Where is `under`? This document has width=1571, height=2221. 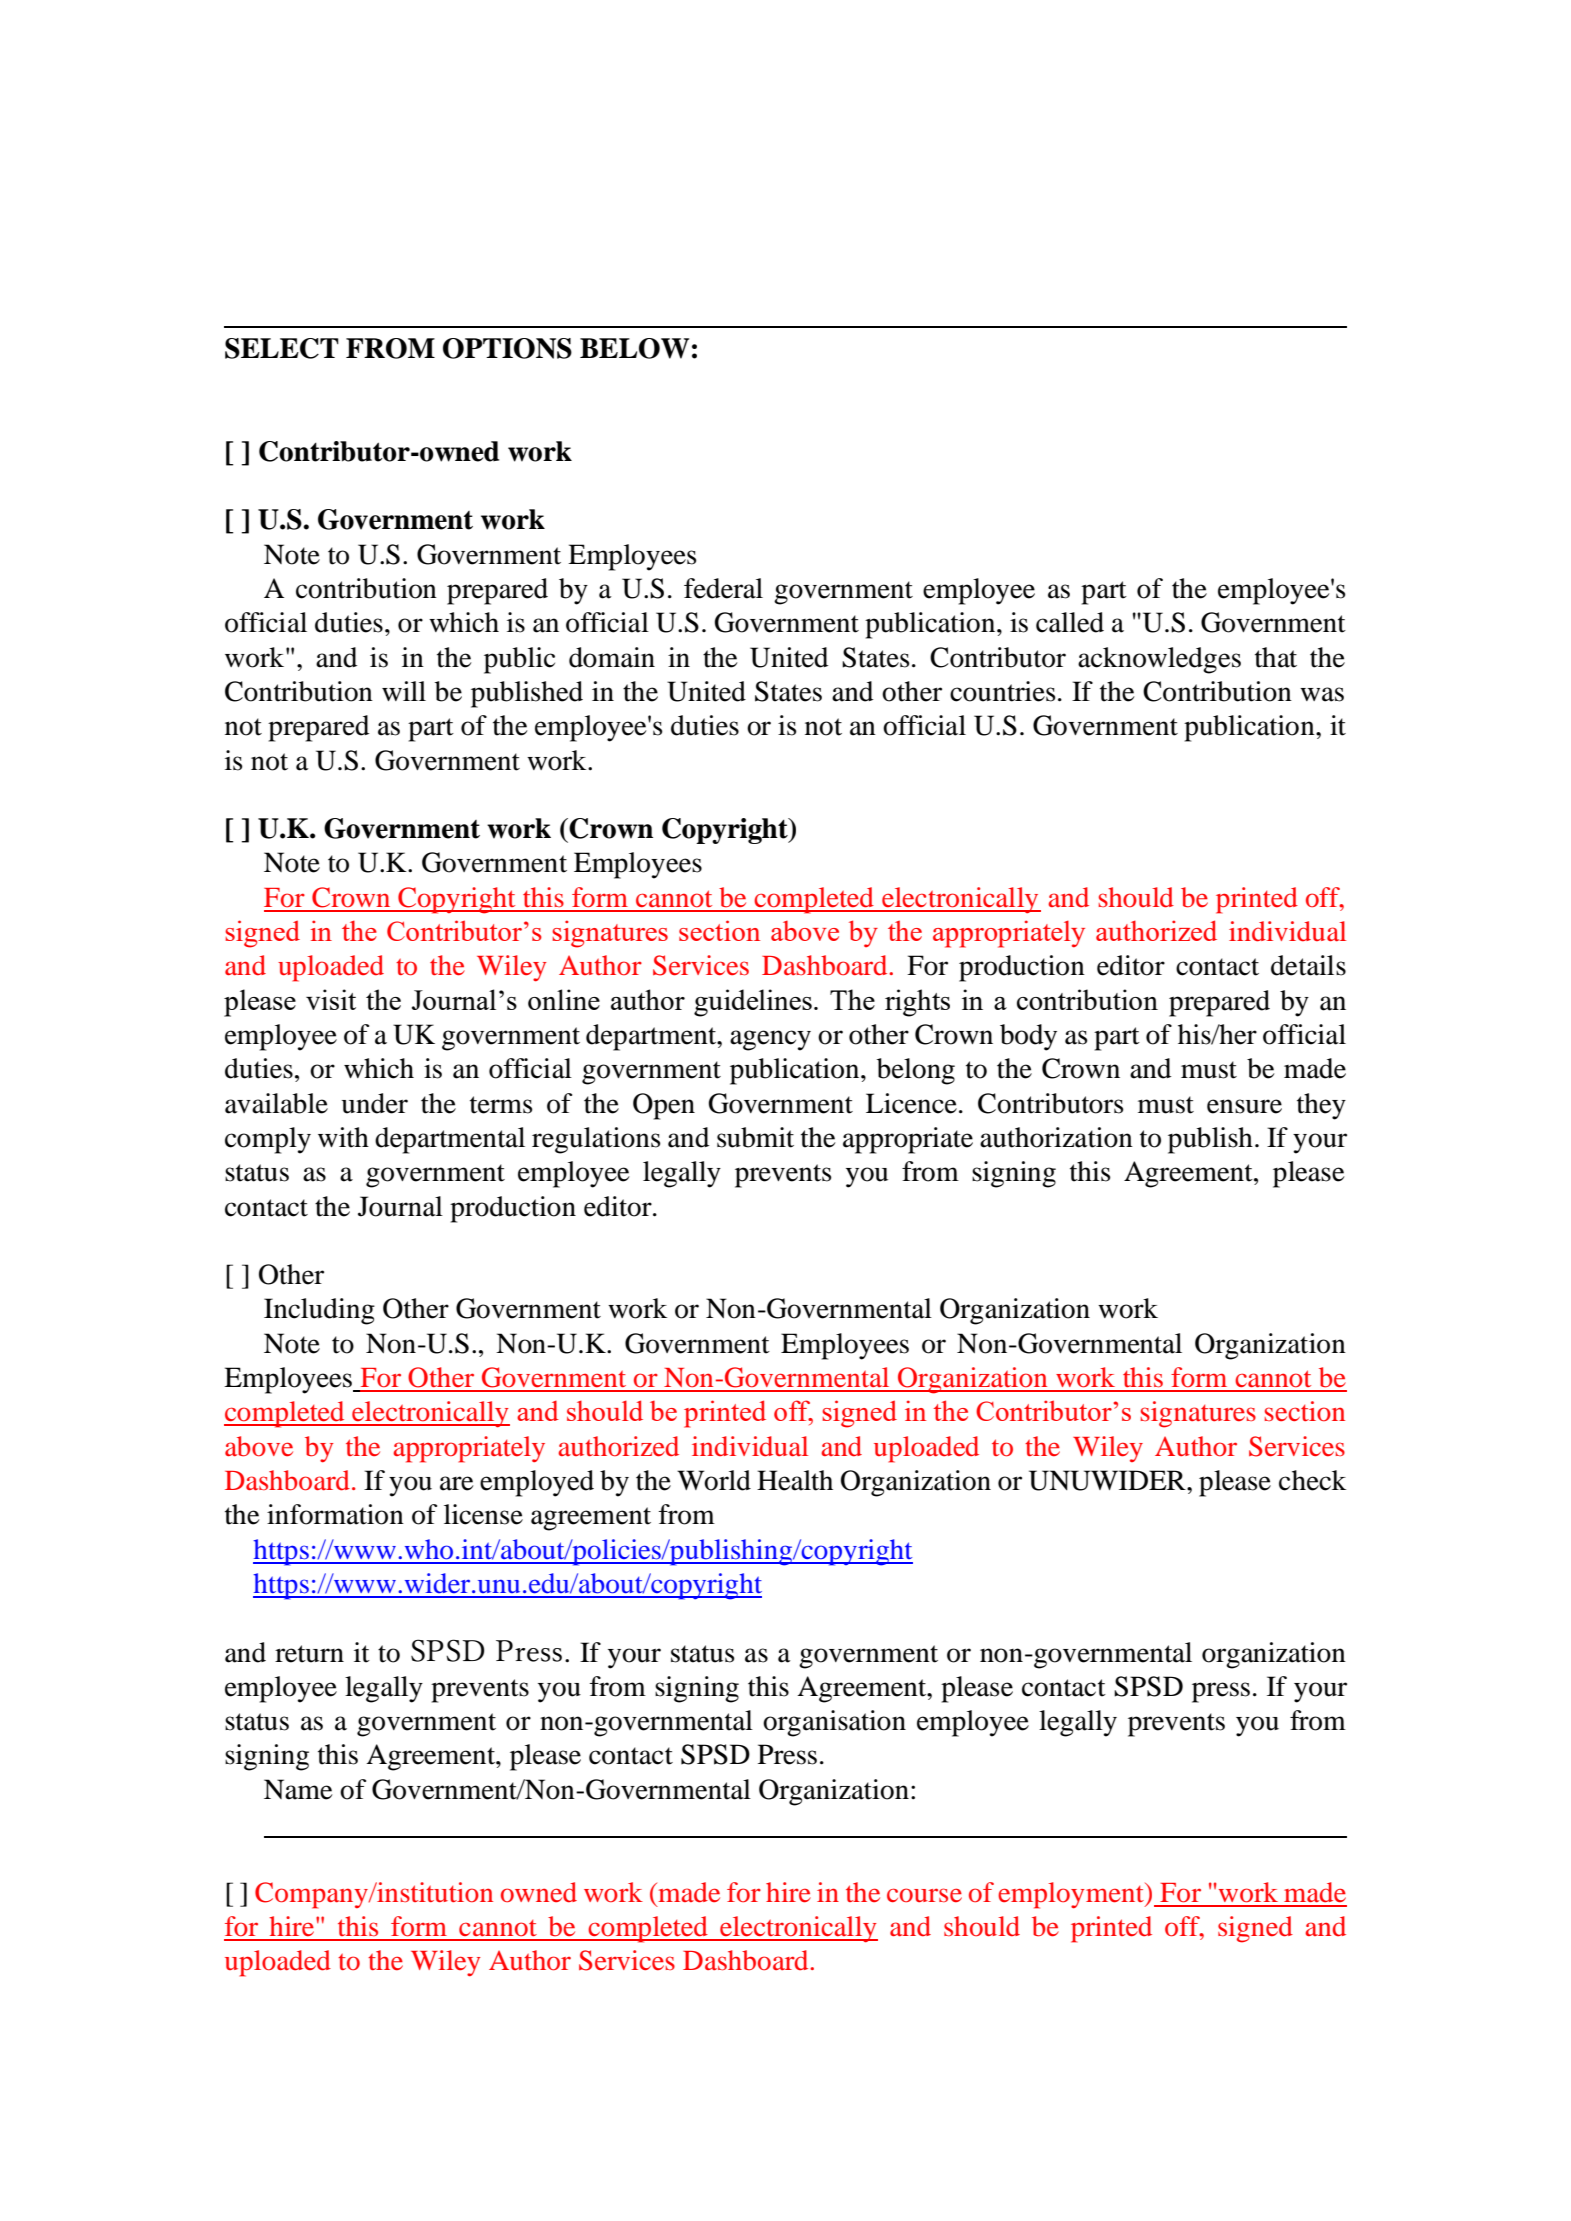
under is located at coordinates (375, 1103).
